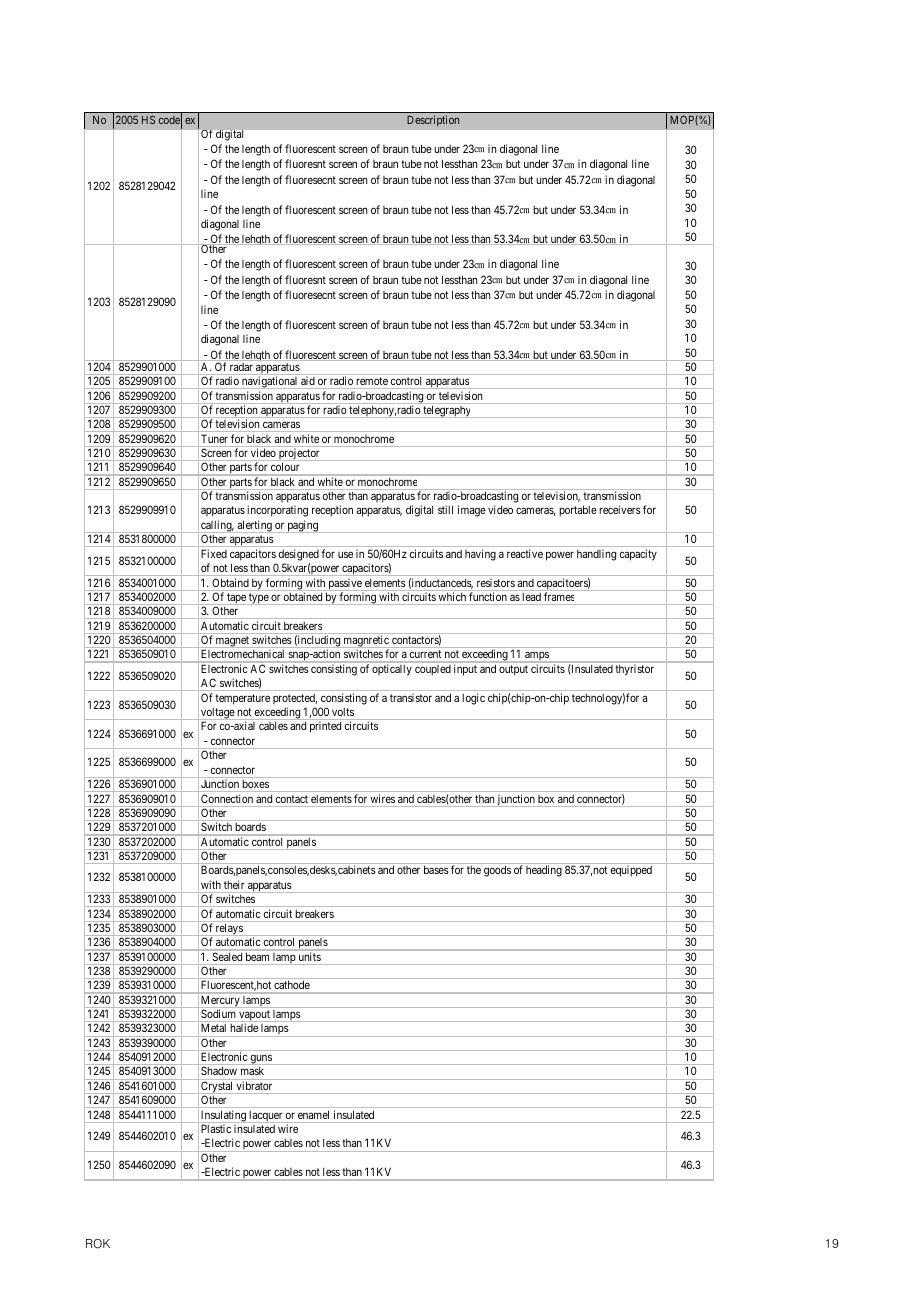 The width and height of the page is (924, 1308). Describe the element at coordinates (433, 121) in the page. I see `Description` at that location.
